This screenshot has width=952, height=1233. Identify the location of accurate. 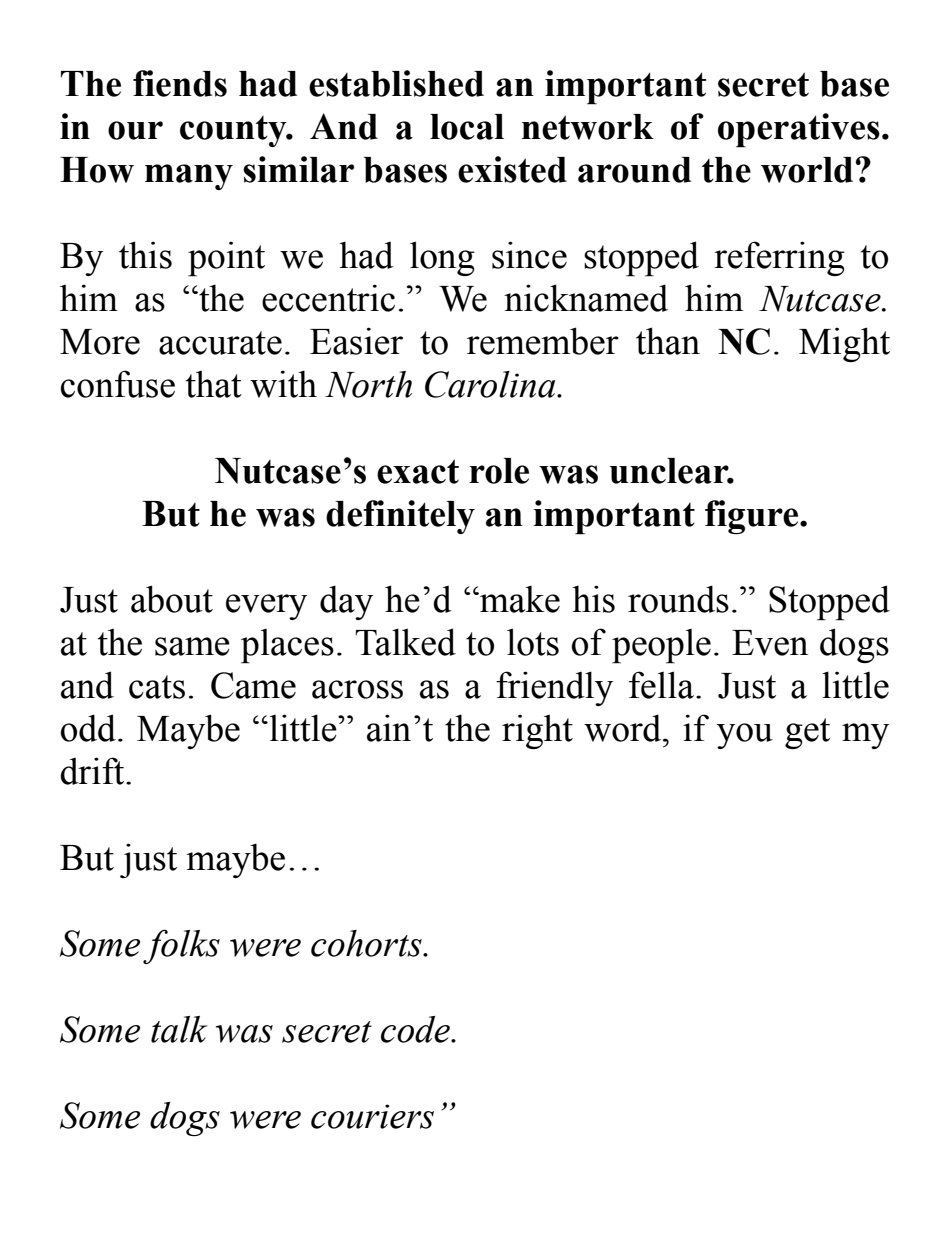
(220, 343).
